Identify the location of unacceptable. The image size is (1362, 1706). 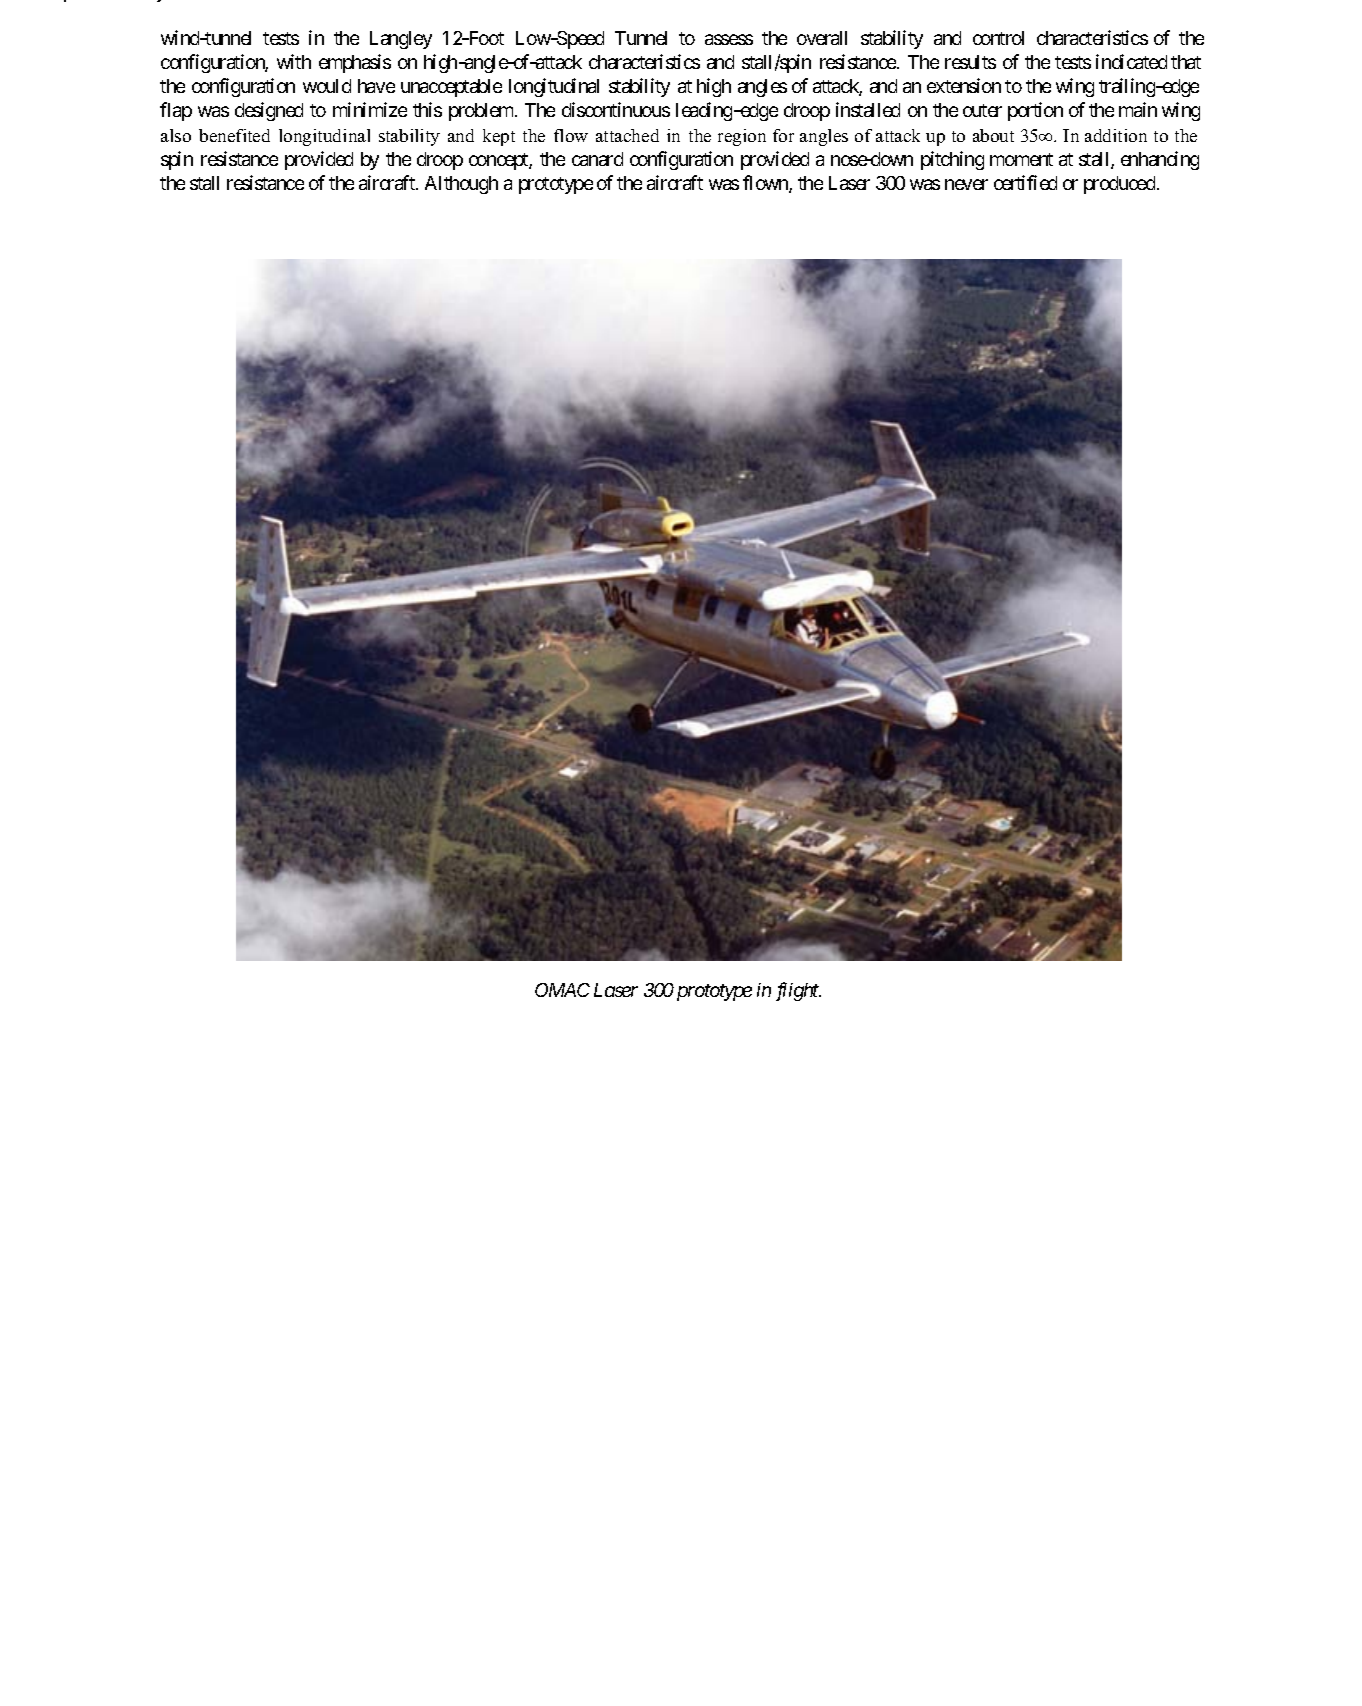
(451, 88).
